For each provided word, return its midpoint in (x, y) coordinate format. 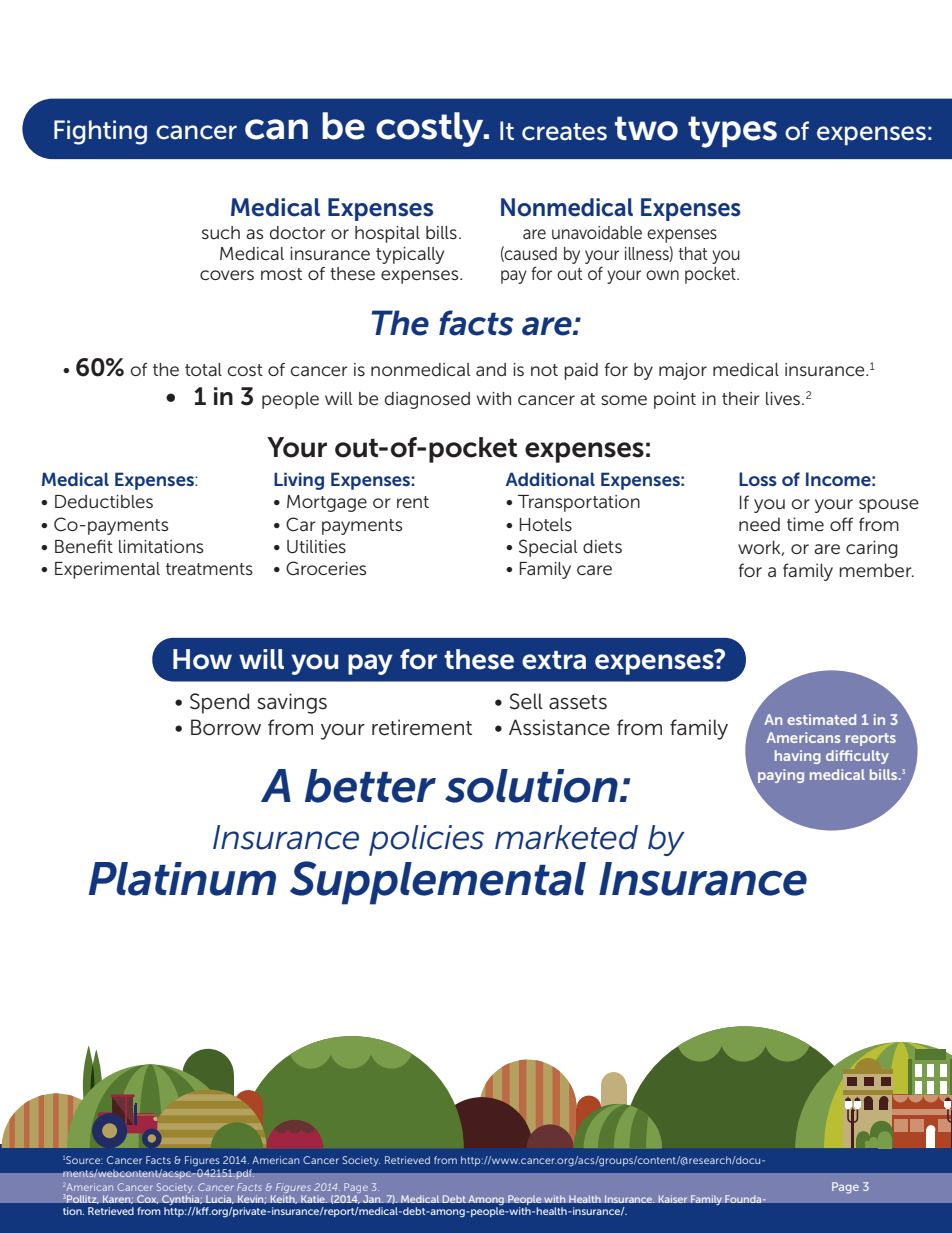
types (732, 132)
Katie (314, 1199)
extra (554, 660)
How (202, 659)
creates (564, 132)
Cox (148, 1199)
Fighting (100, 132)
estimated (821, 719)
